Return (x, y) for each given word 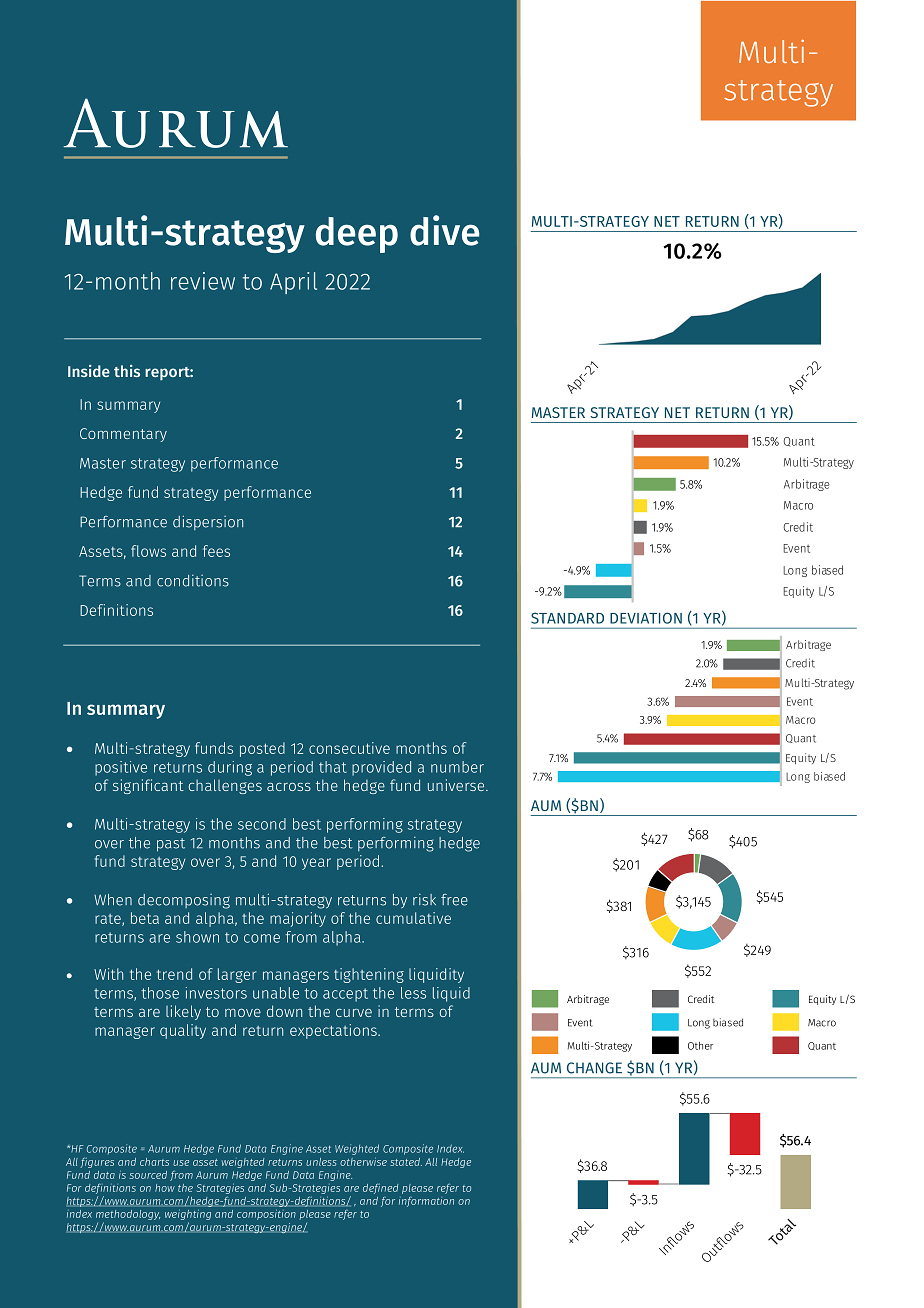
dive (445, 230)
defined (380, 1189)
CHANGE (594, 1068)
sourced (148, 1175)
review (203, 281)
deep (357, 235)
